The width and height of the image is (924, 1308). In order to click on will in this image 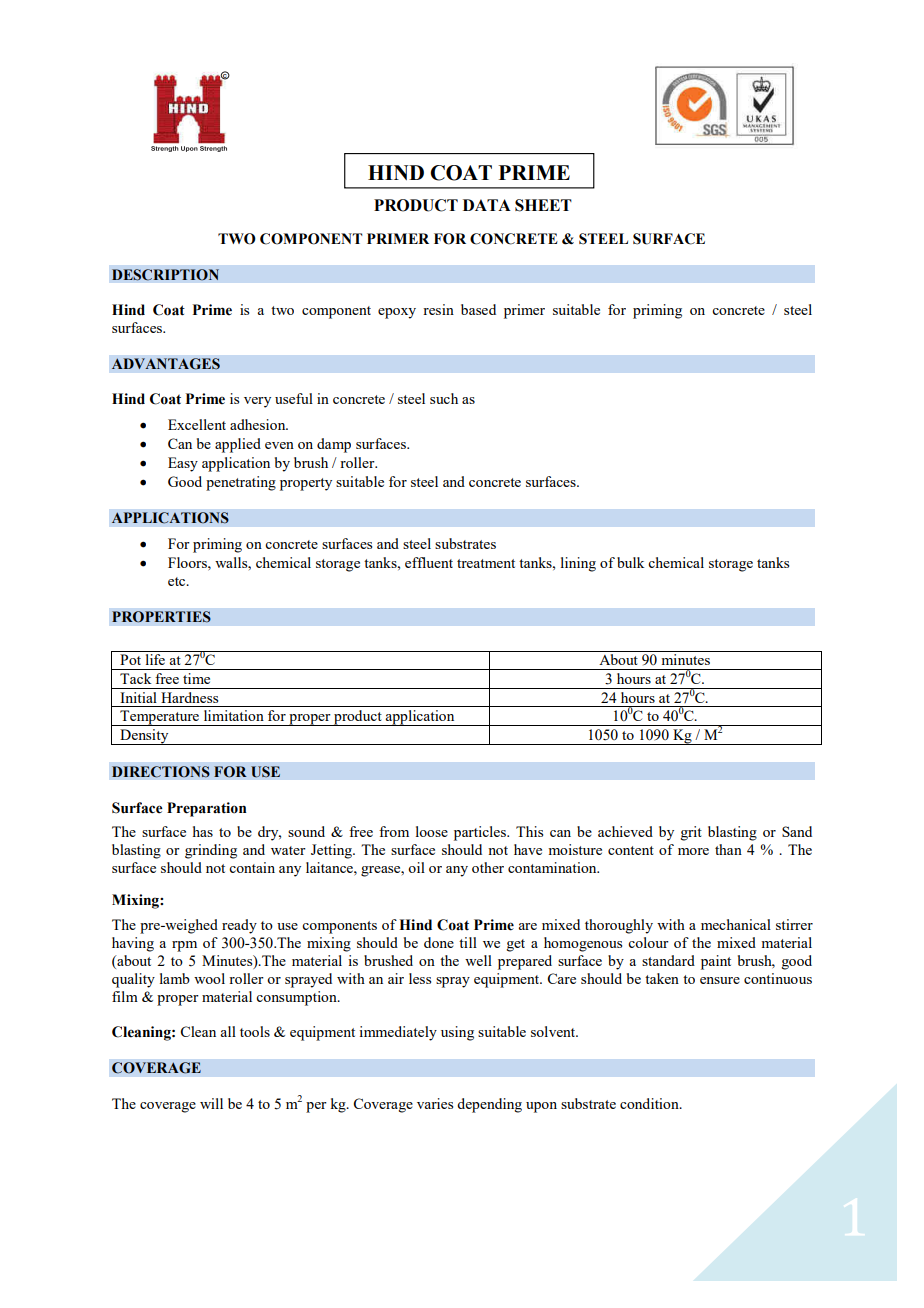, I will do `click(211, 1103)`.
